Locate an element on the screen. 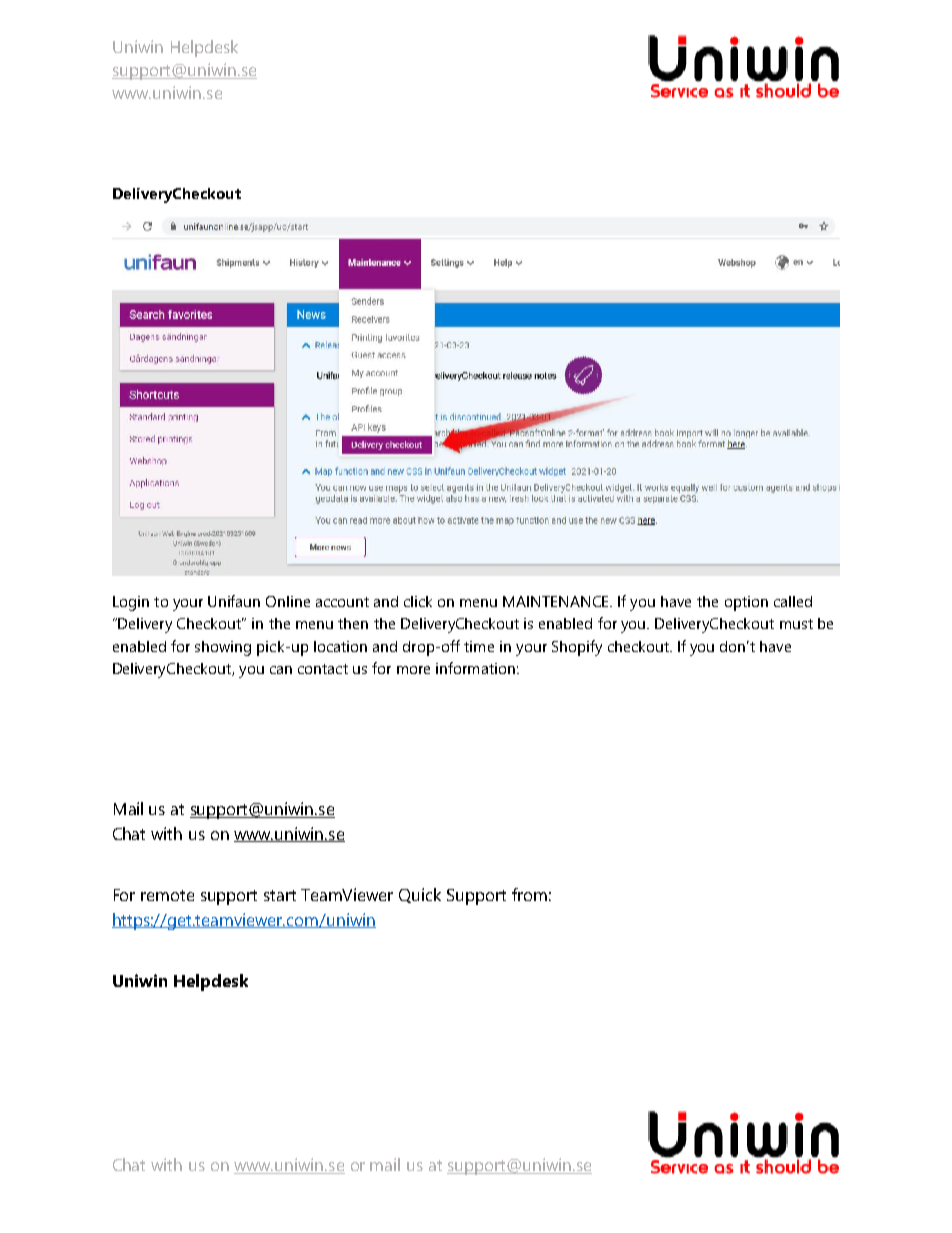 The width and height of the screenshot is (952, 1233). Shopify is located at coordinates (577, 648).
